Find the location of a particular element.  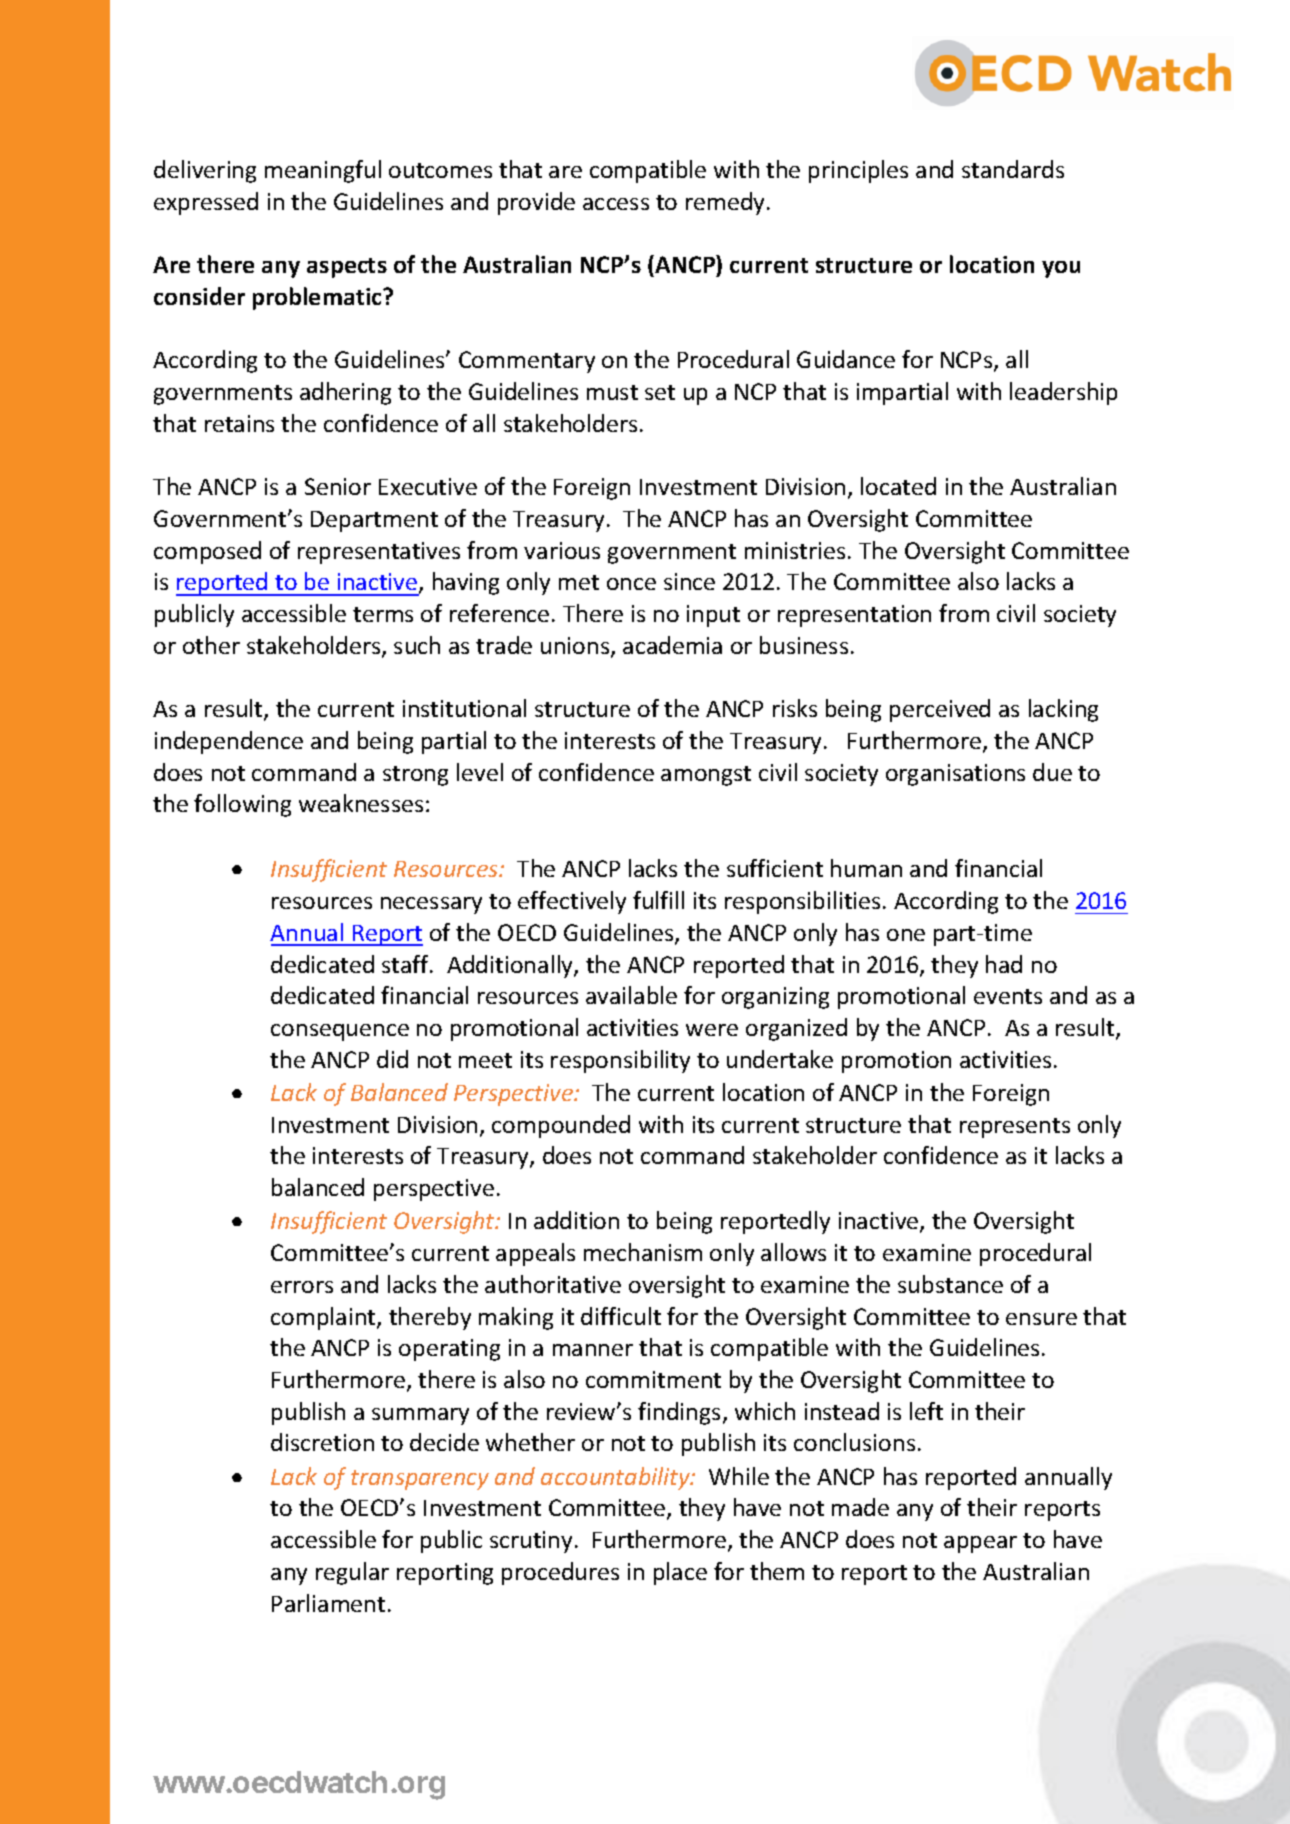

standards is located at coordinates (1013, 169).
